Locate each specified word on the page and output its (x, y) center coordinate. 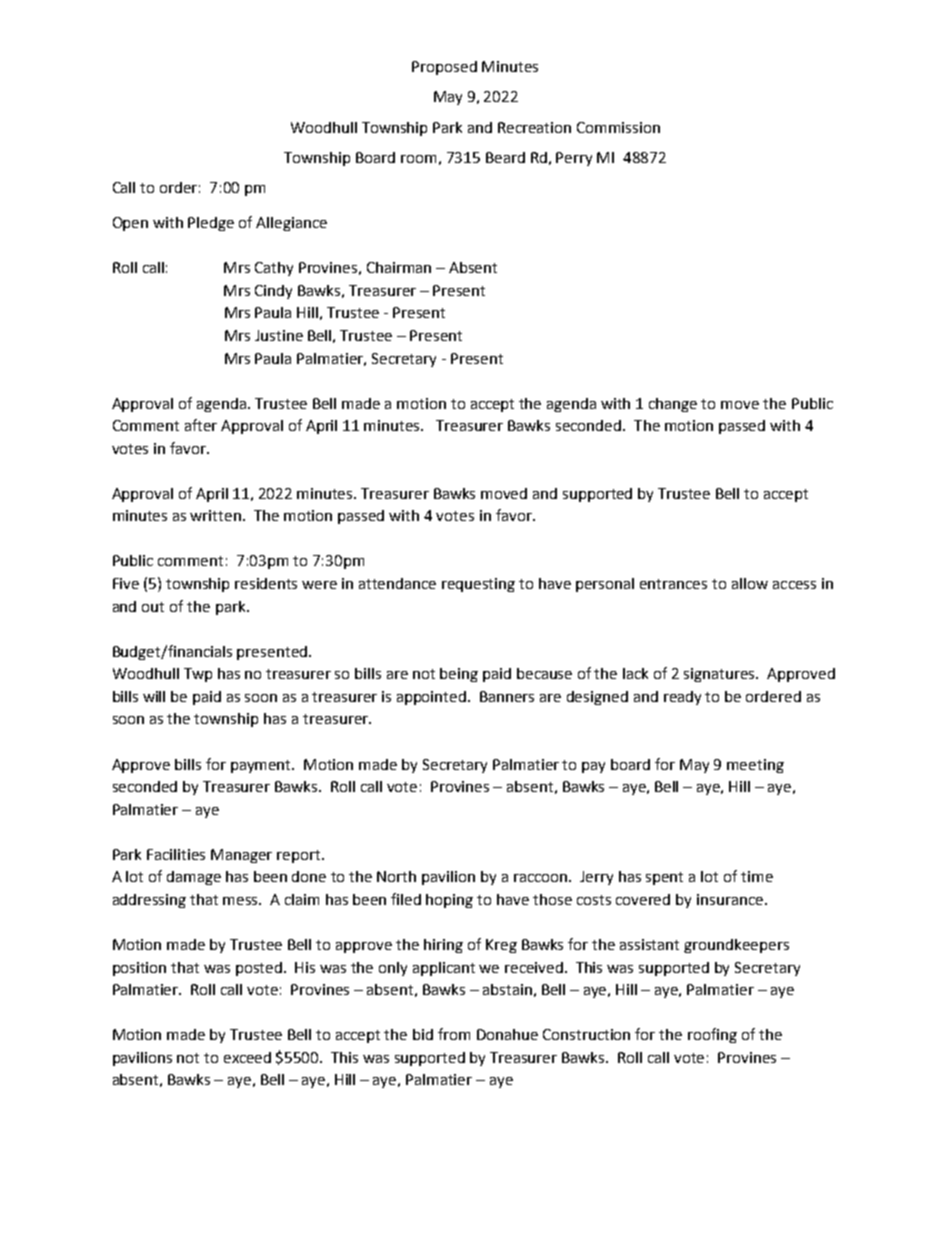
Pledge (211, 224)
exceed (247, 1057)
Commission (618, 127)
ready (682, 698)
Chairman (399, 267)
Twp (198, 675)
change (673, 405)
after (201, 425)
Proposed (444, 68)
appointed (433, 698)
